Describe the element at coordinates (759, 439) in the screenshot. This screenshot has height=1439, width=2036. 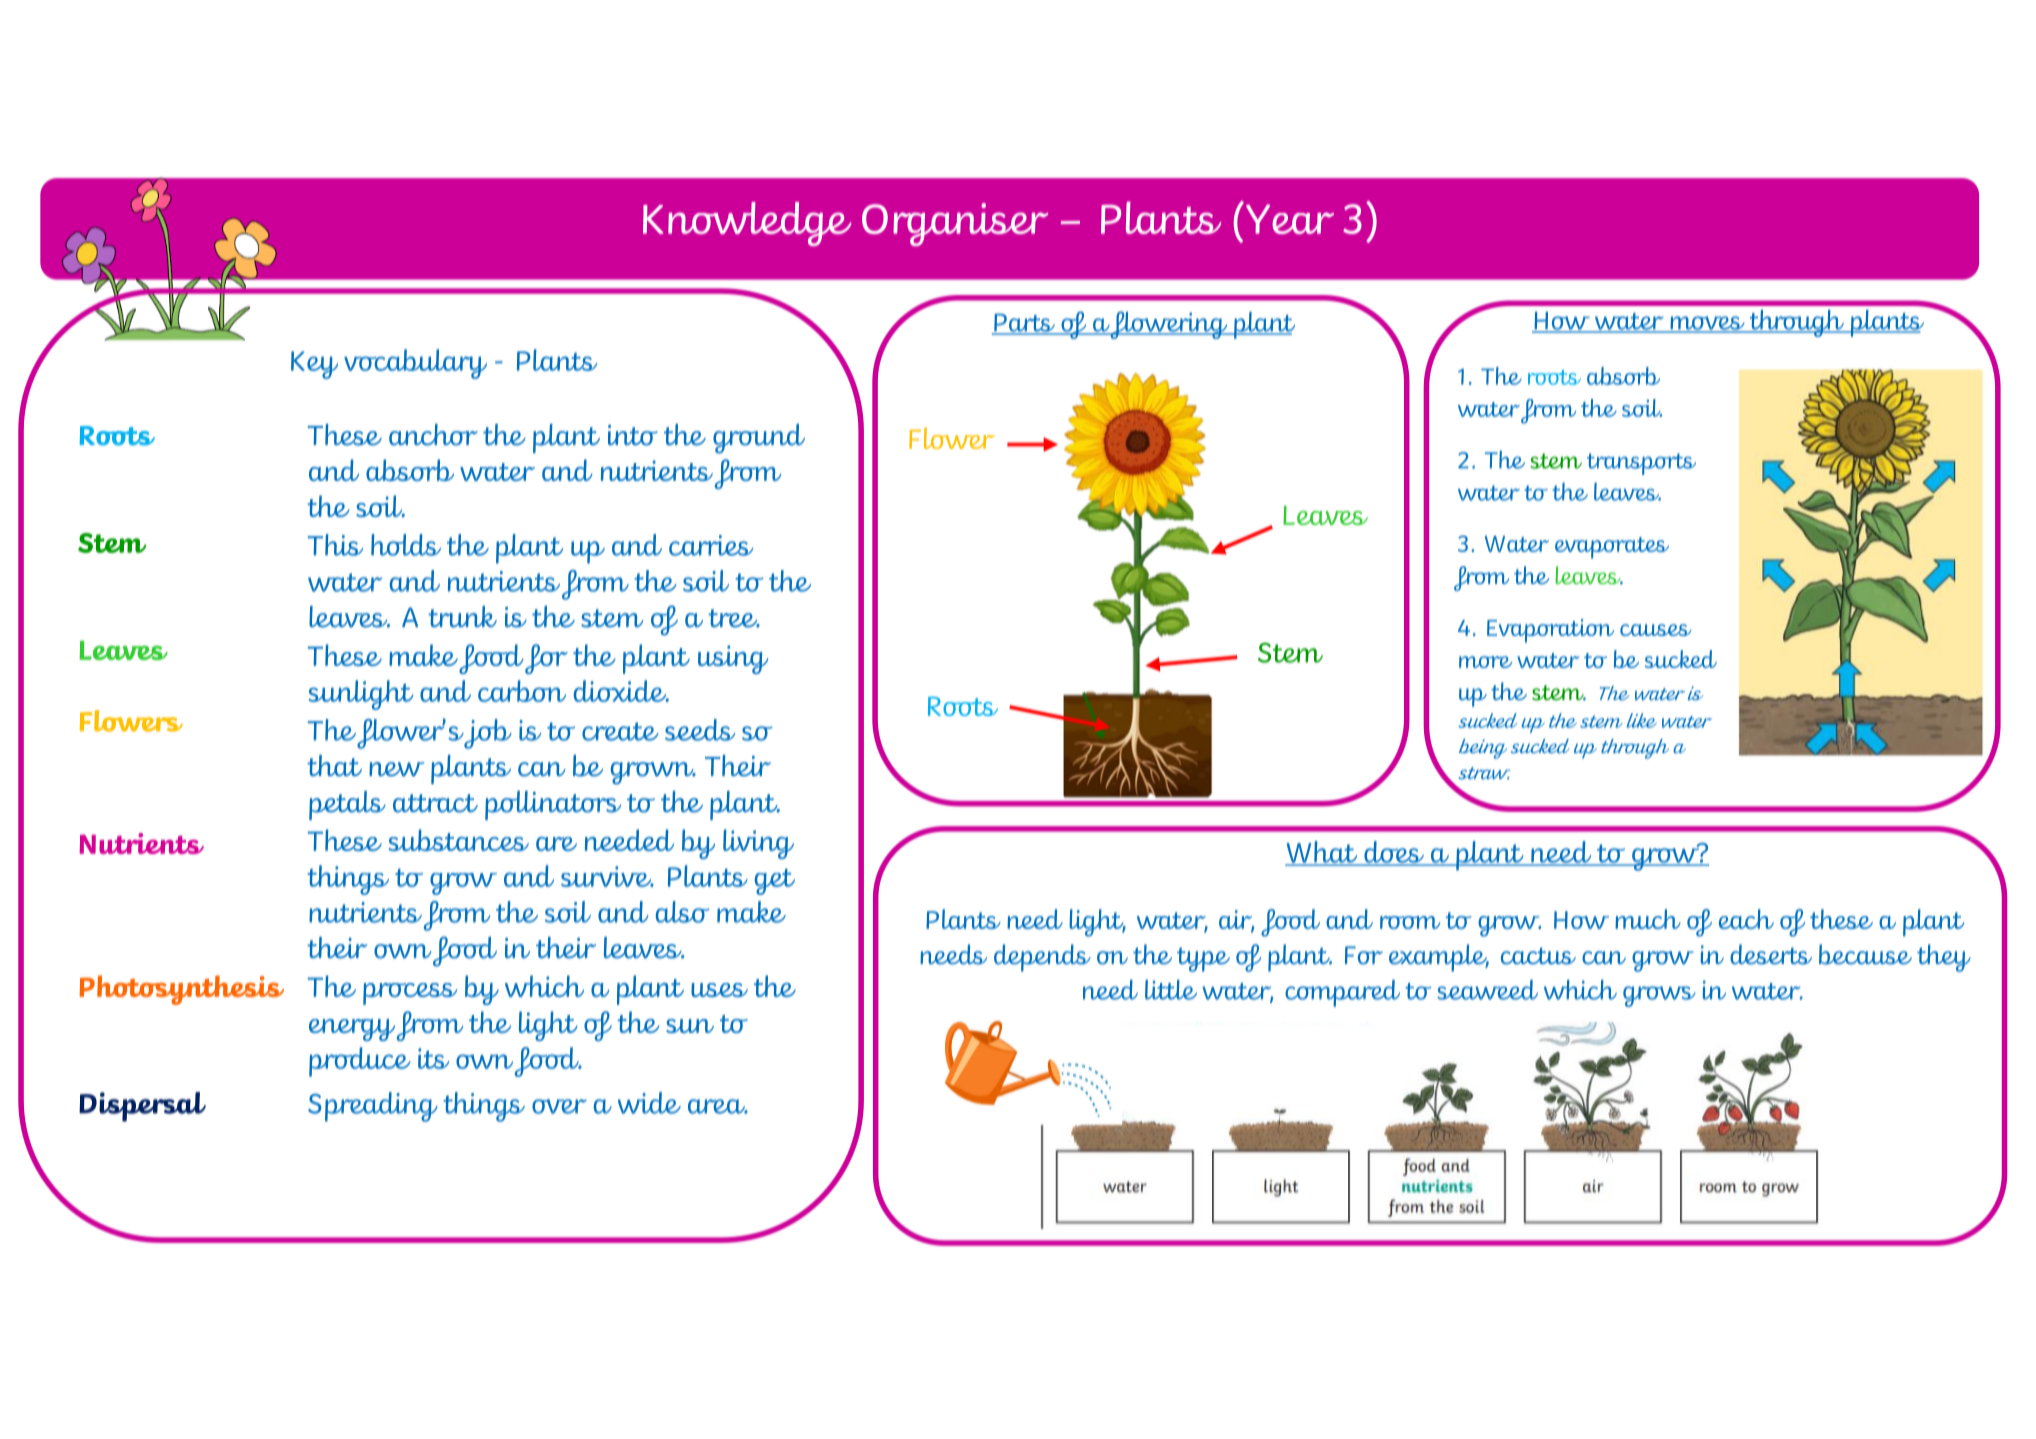
I see `ground` at that location.
